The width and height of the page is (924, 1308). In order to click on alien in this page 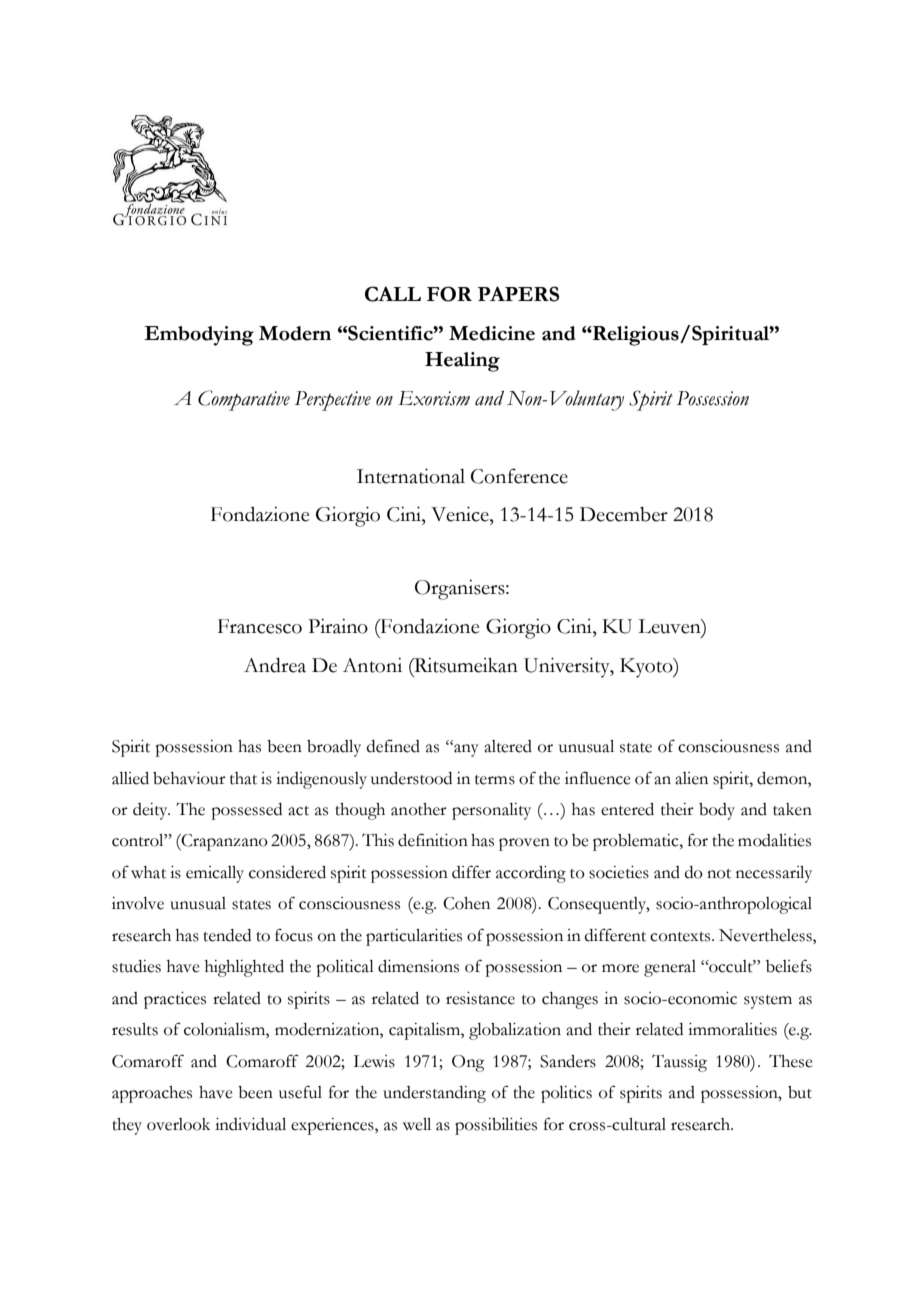, I will do `click(691, 778)`.
